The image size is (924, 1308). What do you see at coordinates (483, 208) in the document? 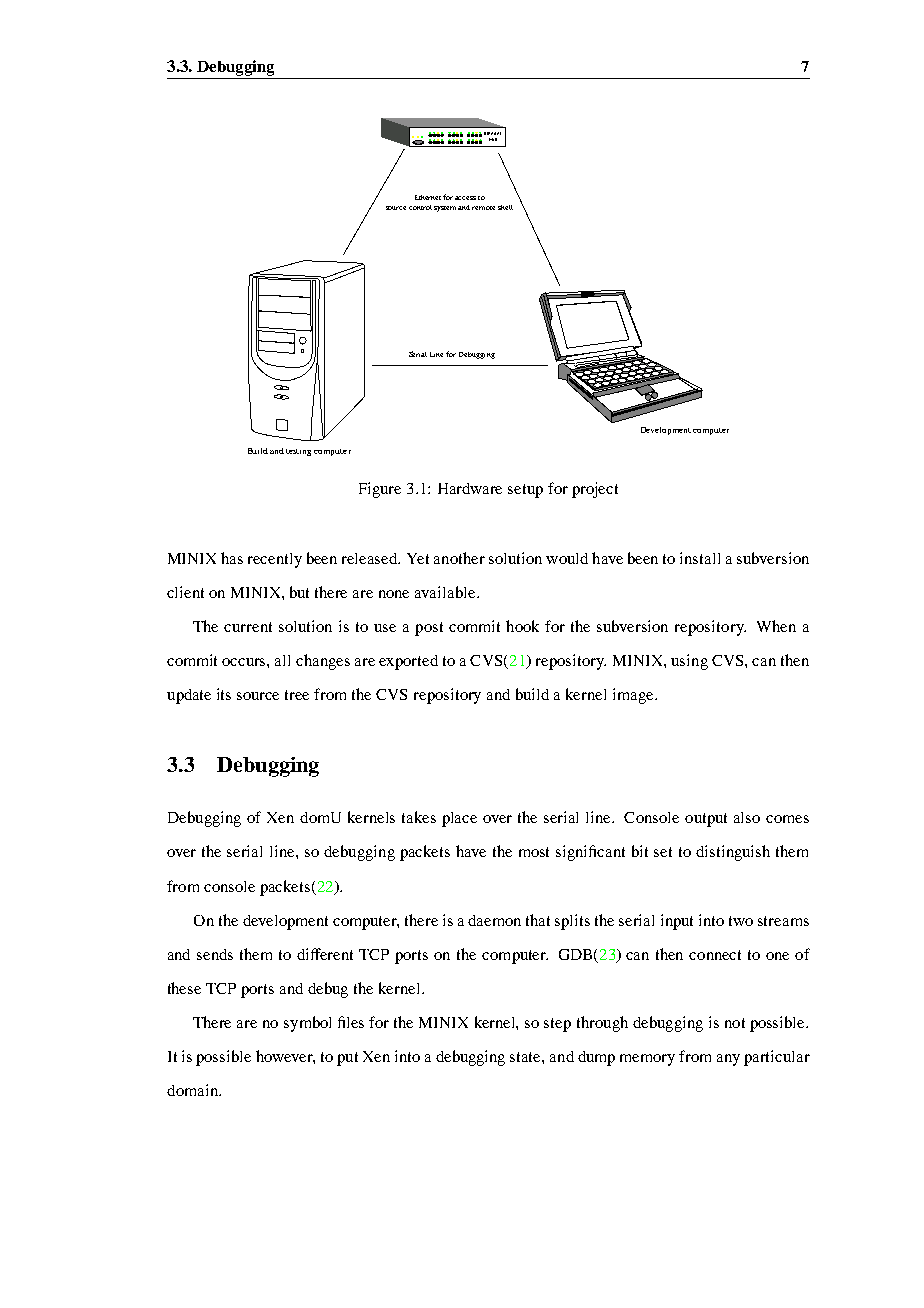
I see `remote` at bounding box center [483, 208].
